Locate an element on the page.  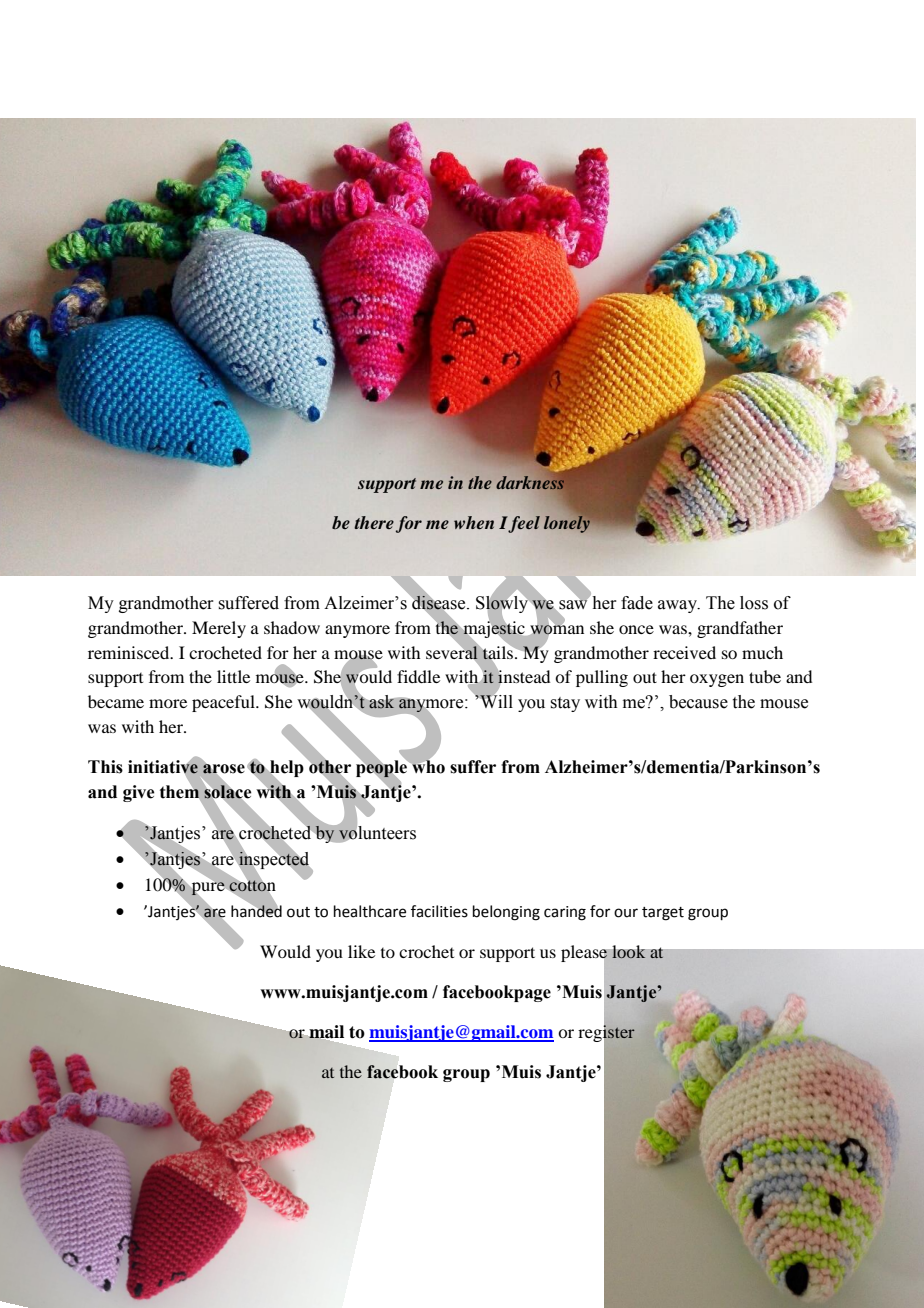
like is located at coordinates (361, 951).
